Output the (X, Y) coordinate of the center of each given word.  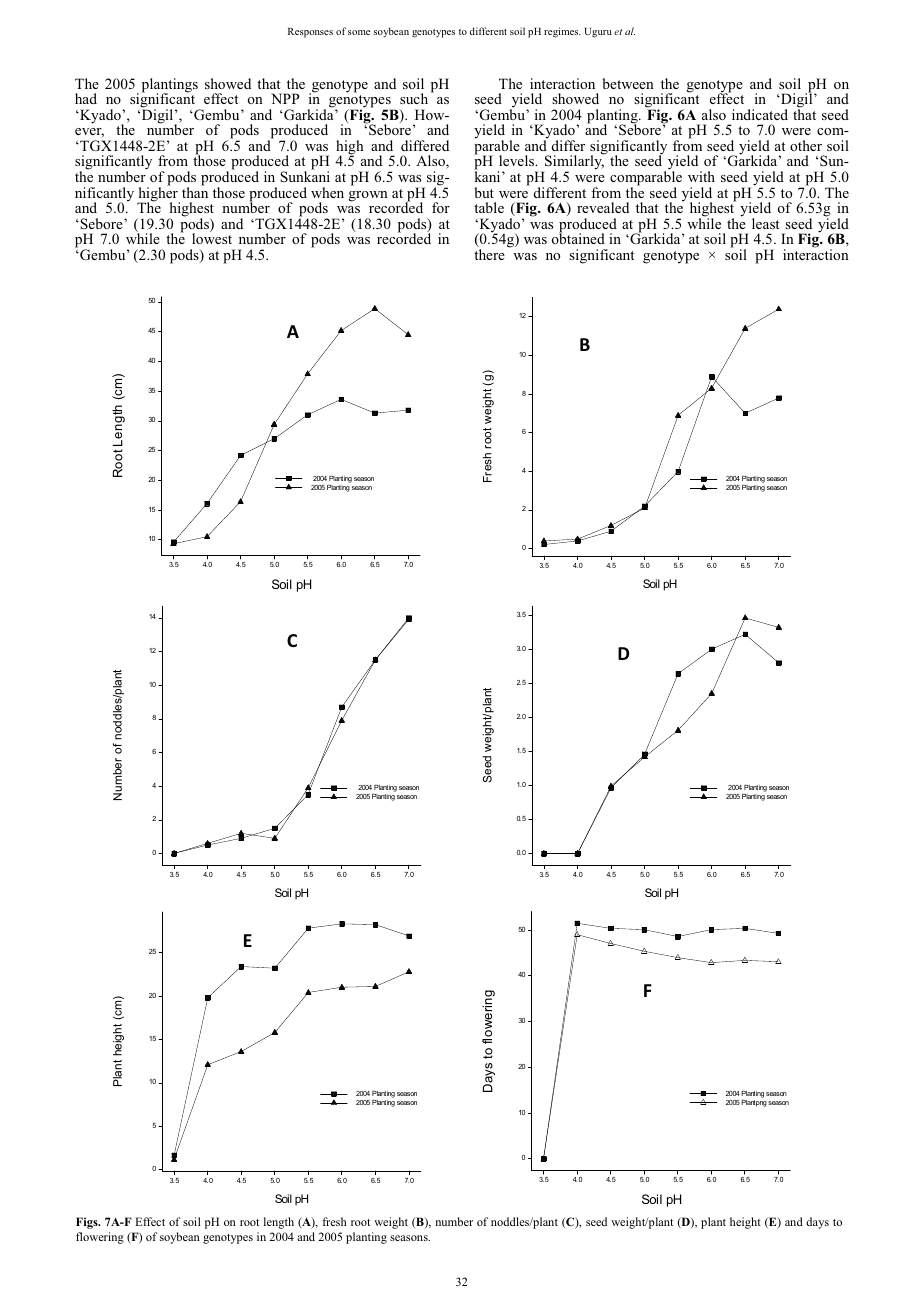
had (86, 98)
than (195, 191)
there (489, 254)
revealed (603, 207)
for (441, 207)
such (414, 98)
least (765, 223)
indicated (760, 114)
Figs (88, 1223)
